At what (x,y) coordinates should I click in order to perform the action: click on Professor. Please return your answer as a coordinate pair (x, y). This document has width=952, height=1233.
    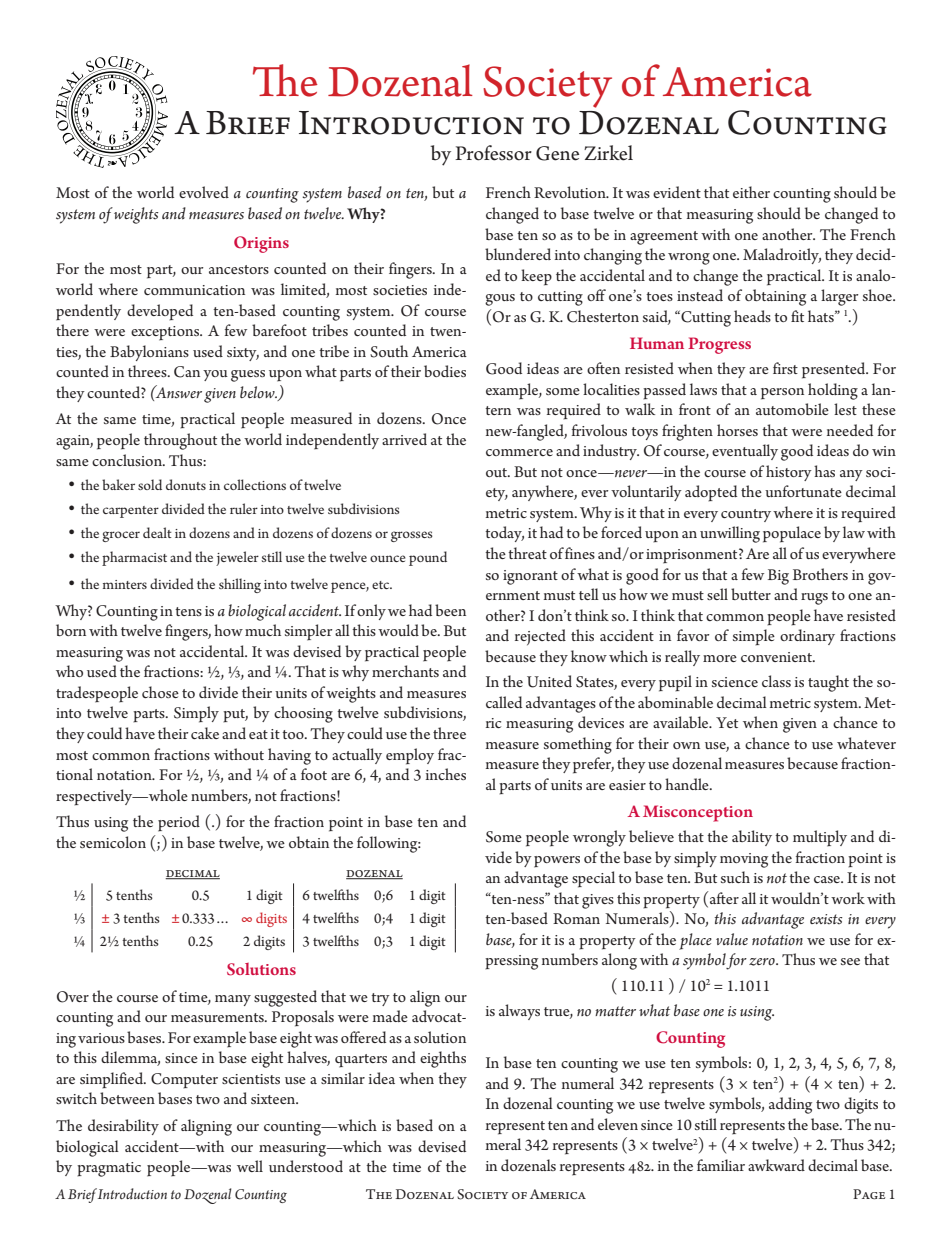
    Looking at the image, I should click on (493, 153).
